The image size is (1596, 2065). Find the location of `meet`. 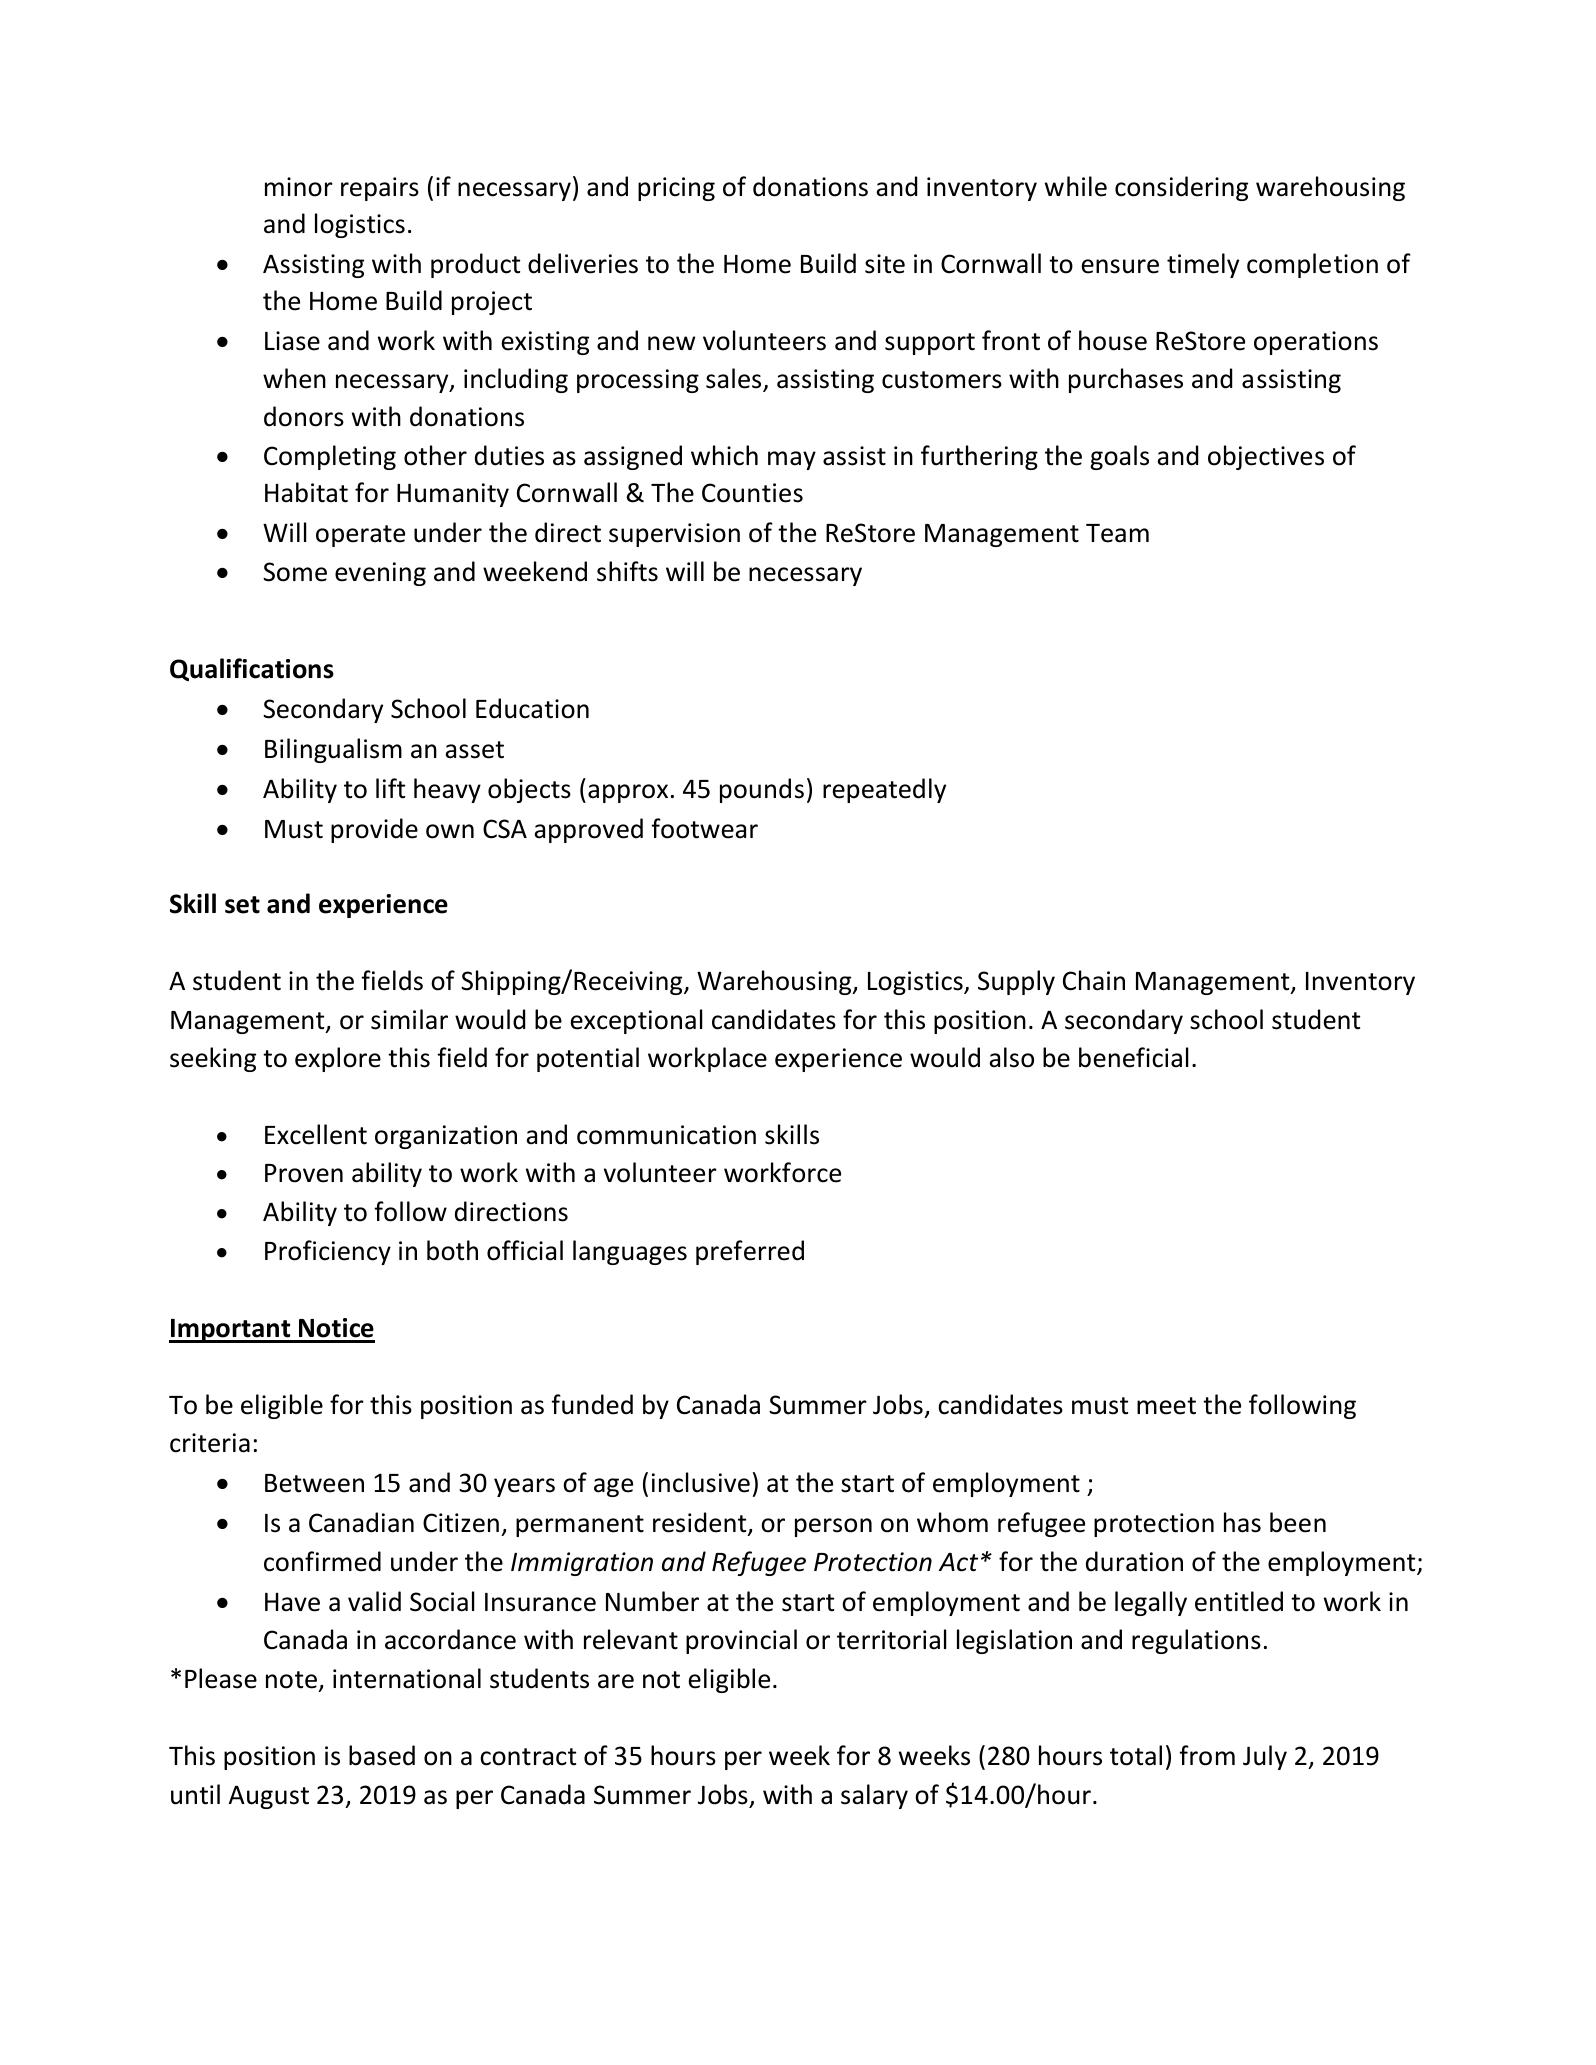

meet is located at coordinates (1166, 1406).
